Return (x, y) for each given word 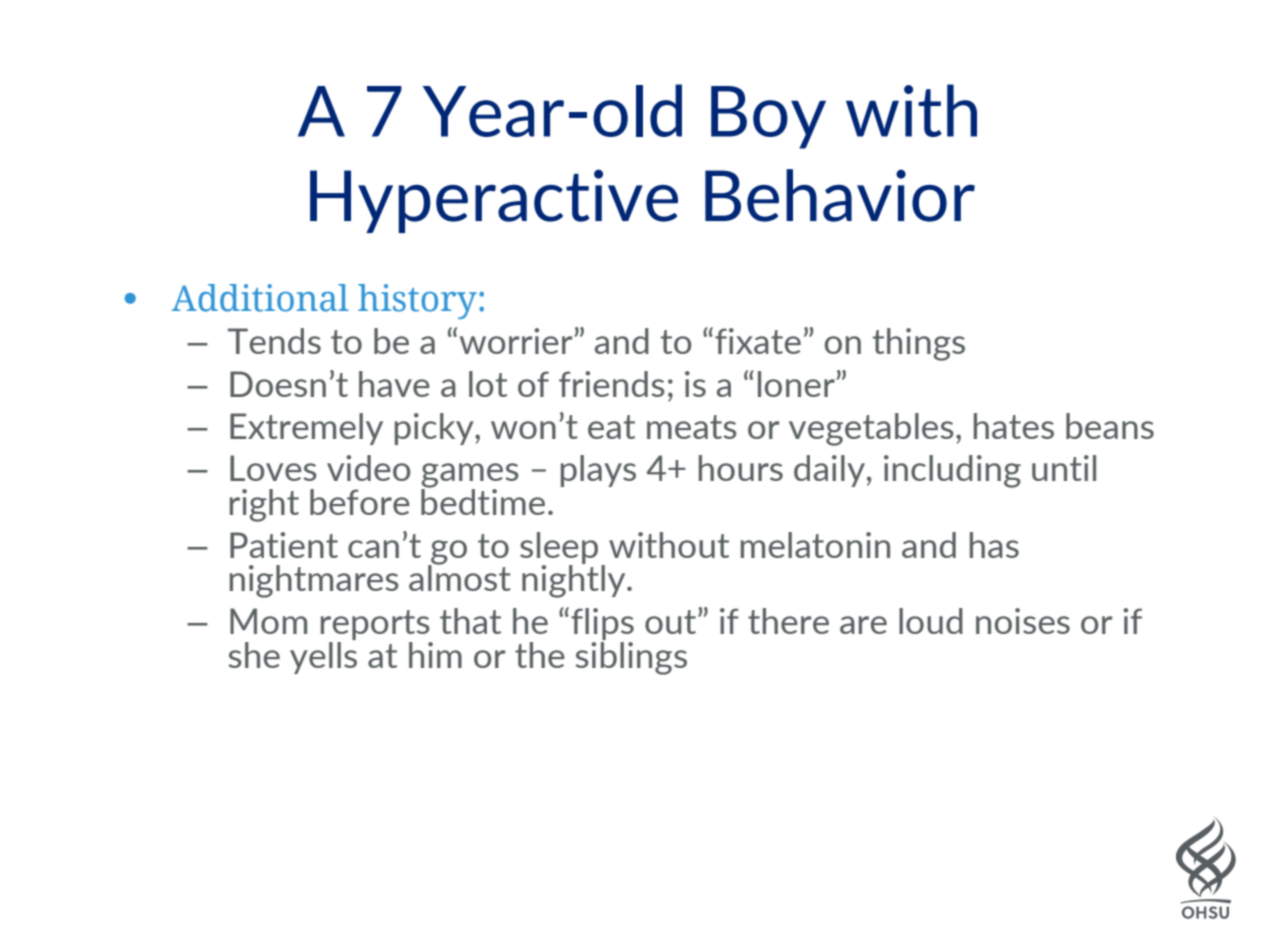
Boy (768, 117)
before (360, 502)
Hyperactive (494, 201)
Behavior (840, 195)
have (394, 384)
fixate (758, 341)
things (918, 344)
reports (375, 625)
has (994, 545)
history (417, 301)
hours (741, 468)
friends (612, 384)
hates (1014, 426)
